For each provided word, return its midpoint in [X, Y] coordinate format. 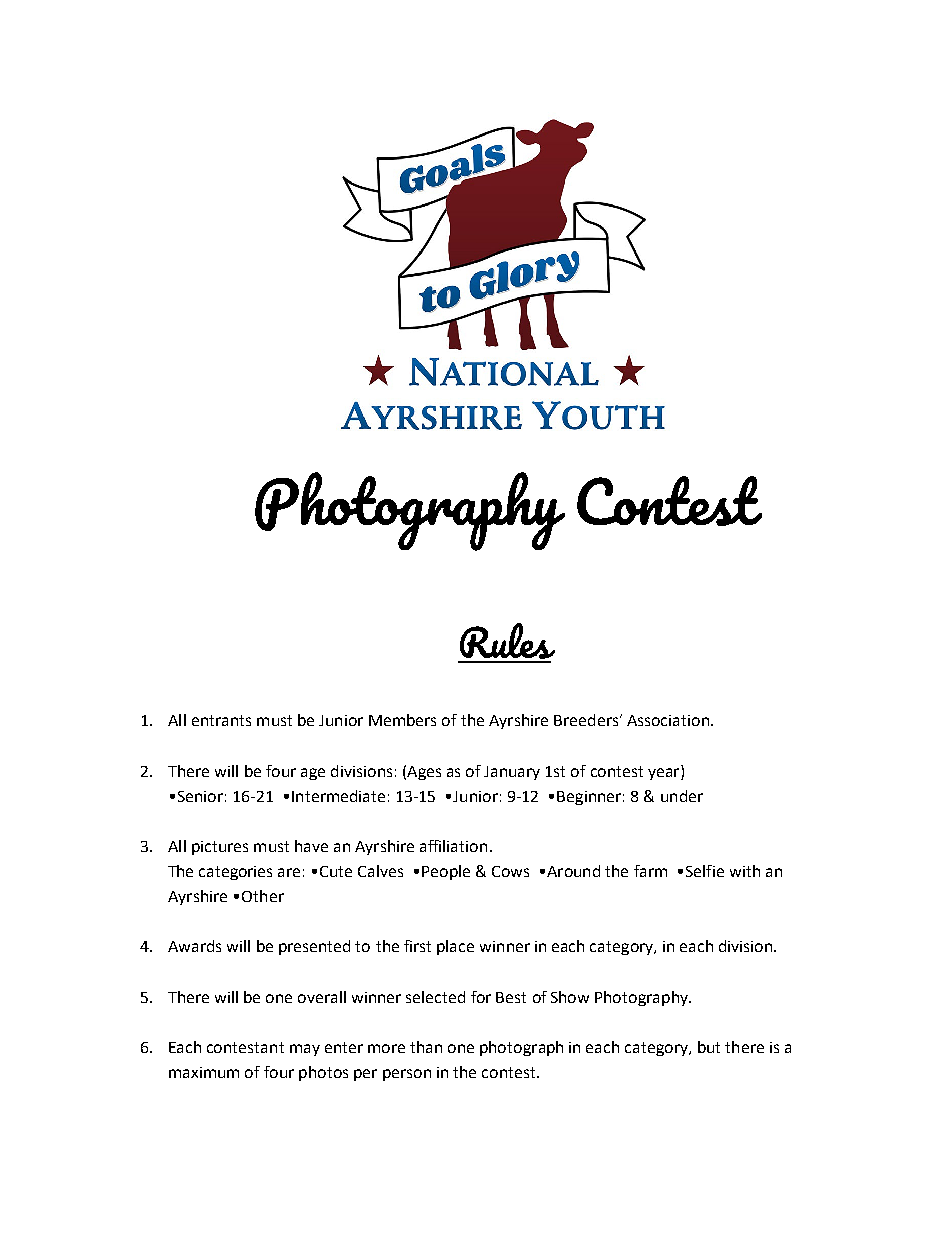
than [426, 1047]
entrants [221, 720]
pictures [220, 848]
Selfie [705, 871]
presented [314, 947]
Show [570, 997]
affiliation [453, 846]
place [455, 947]
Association [669, 720]
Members [402, 720]
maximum [204, 1072]
